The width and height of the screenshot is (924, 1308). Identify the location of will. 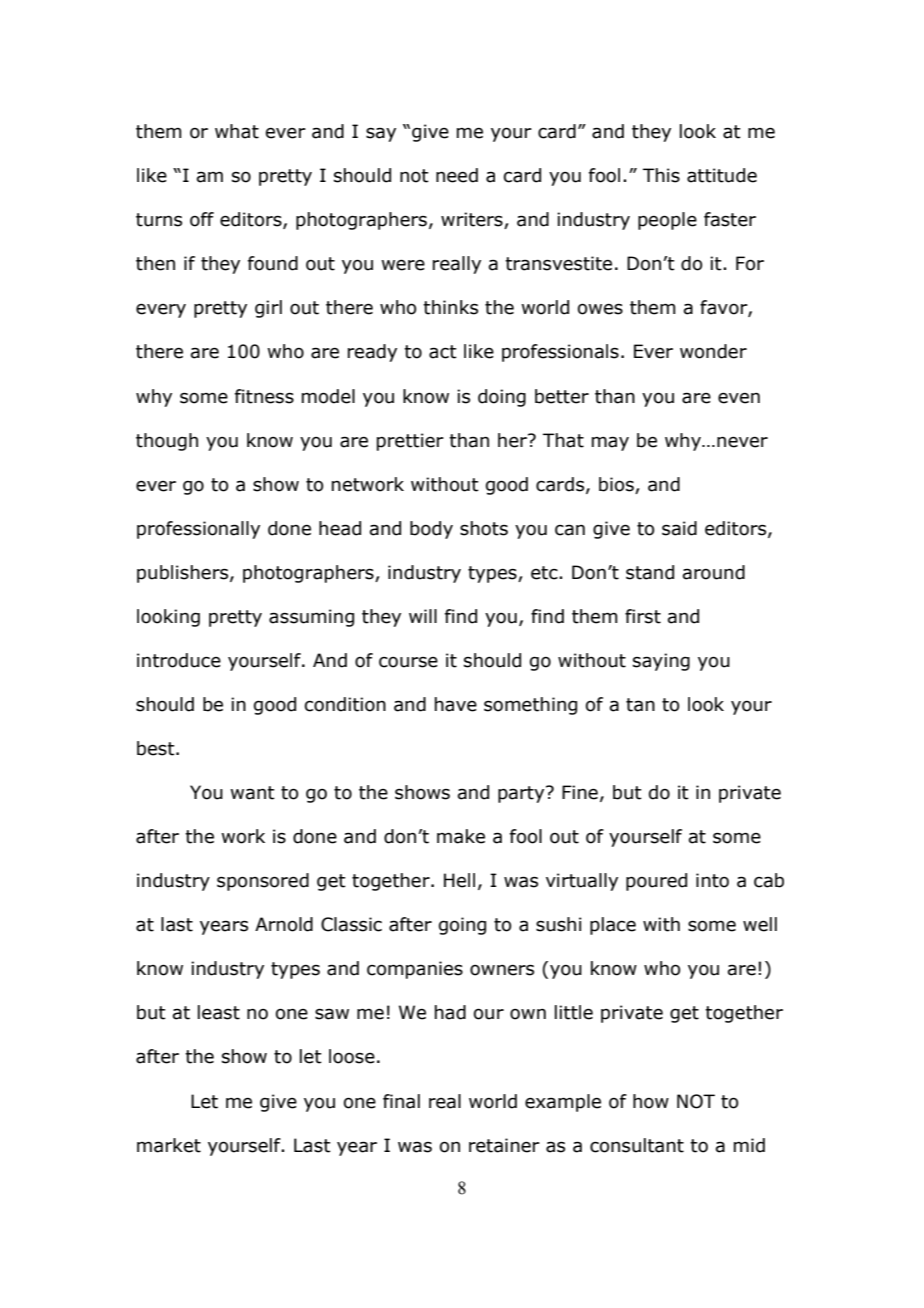
(423, 616).
